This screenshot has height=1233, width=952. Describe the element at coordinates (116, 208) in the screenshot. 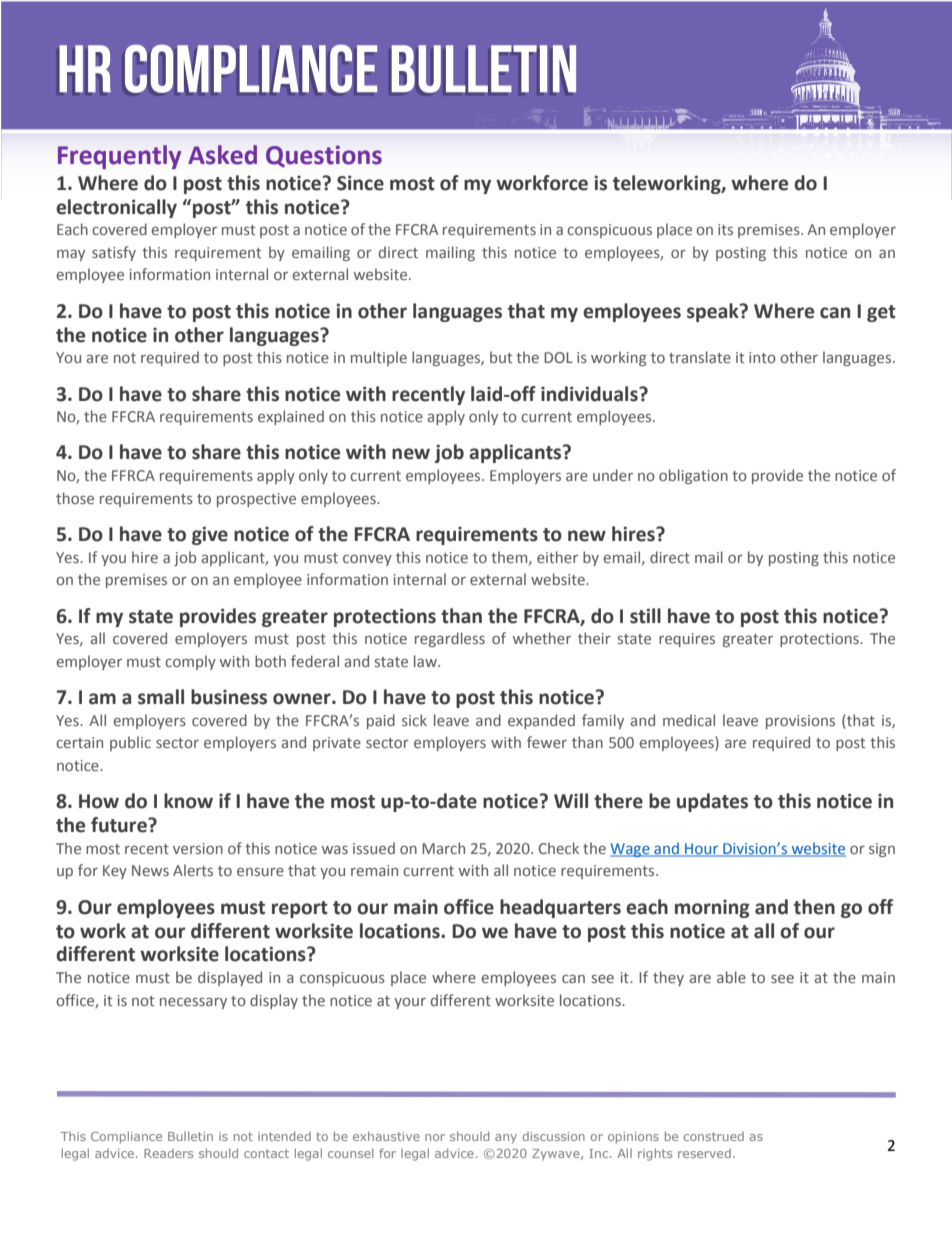

I see `electronically` at that location.
